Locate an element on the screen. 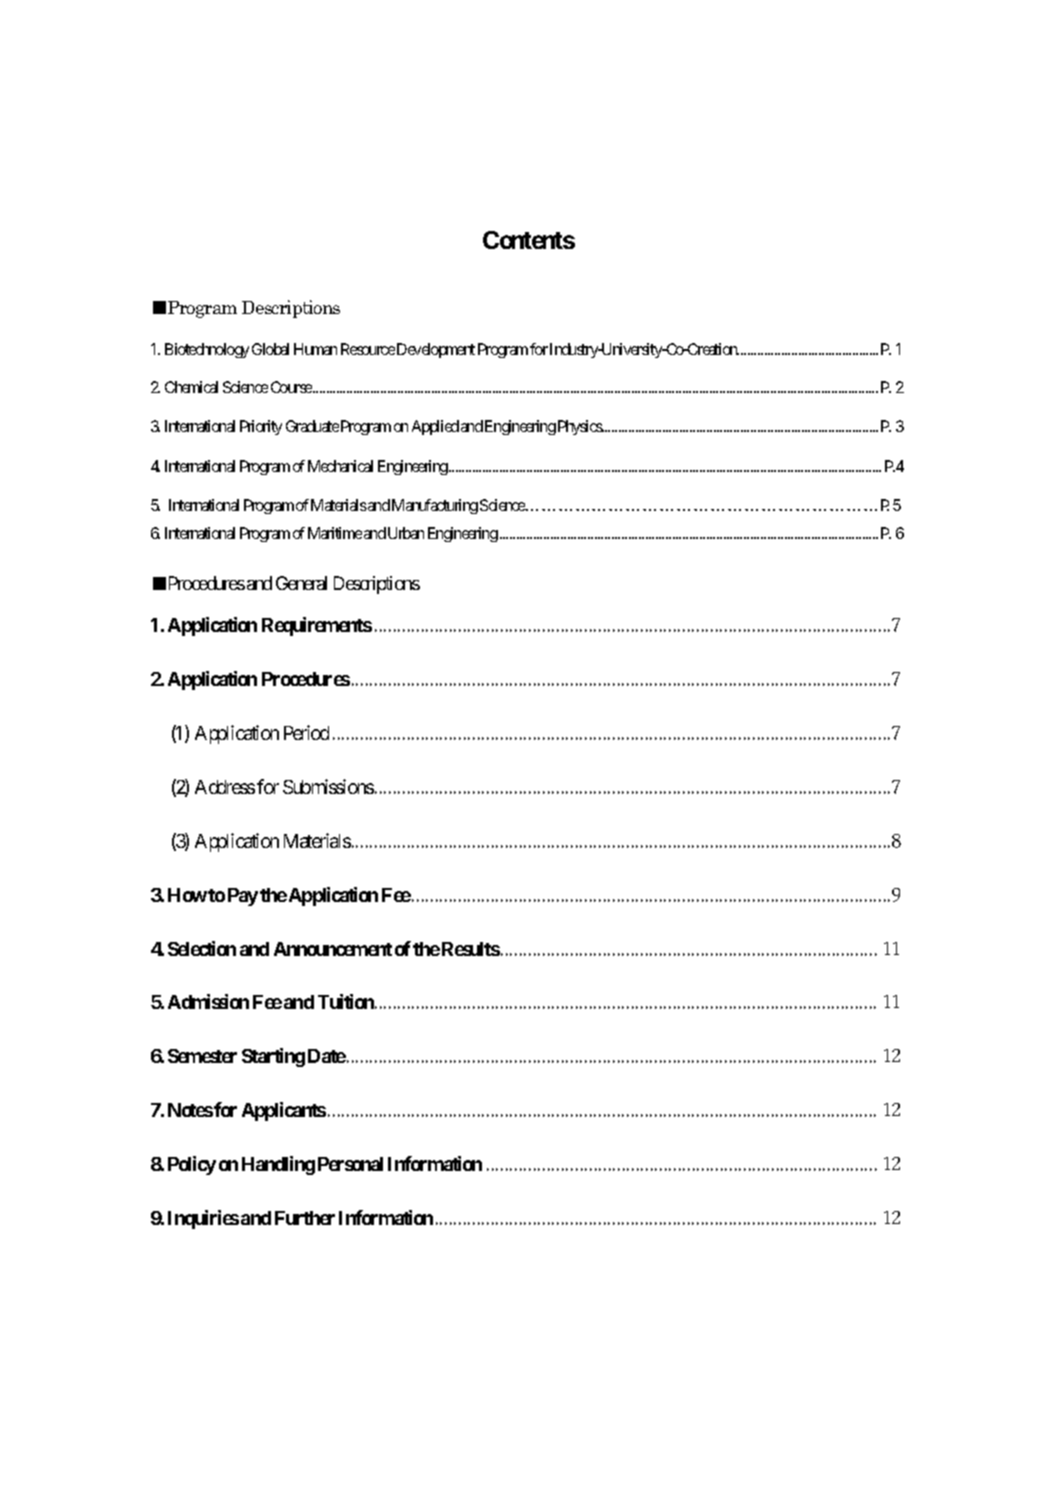  Human is located at coordinates (315, 349).
